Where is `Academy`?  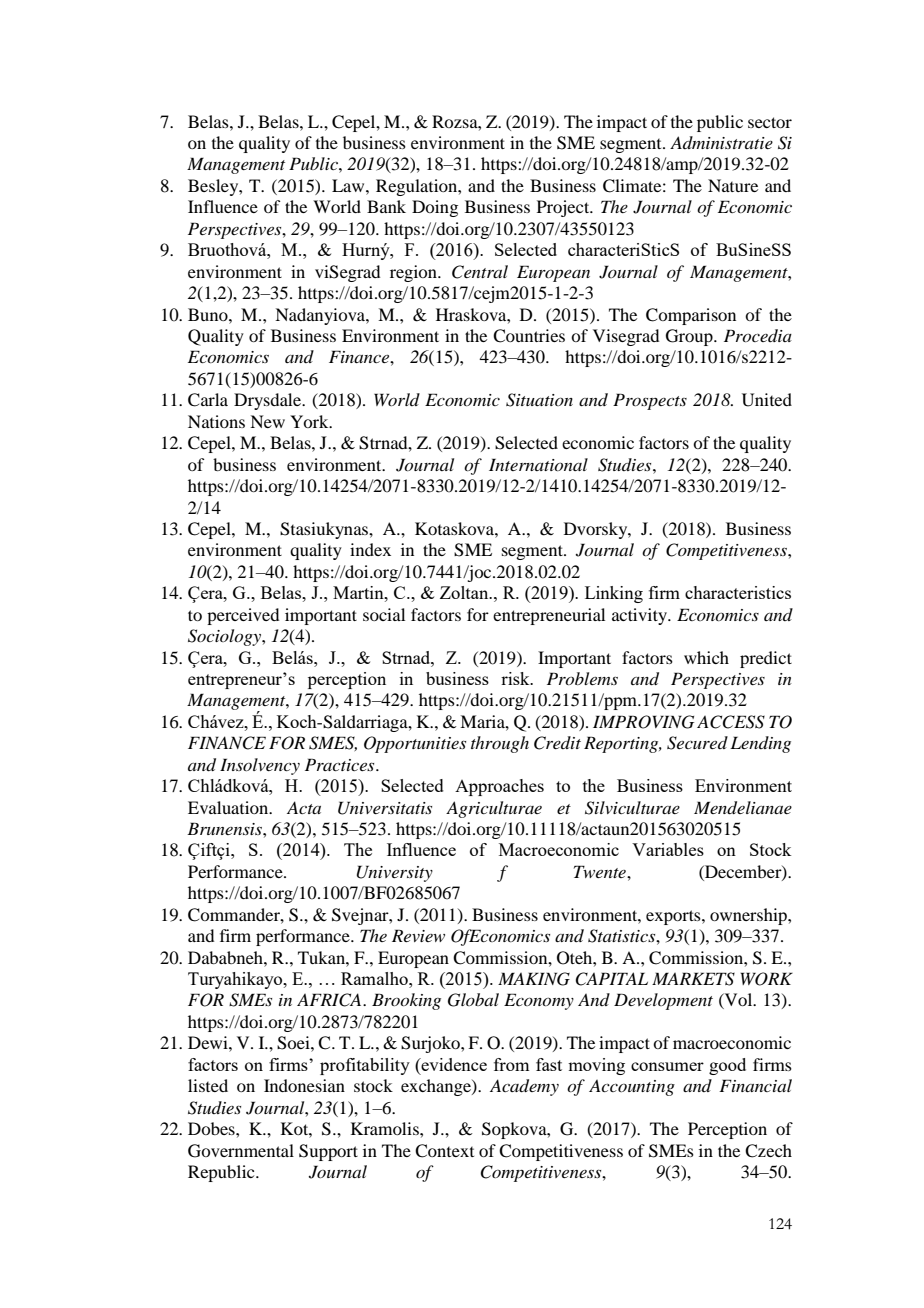 Academy is located at coordinates (524, 1087).
